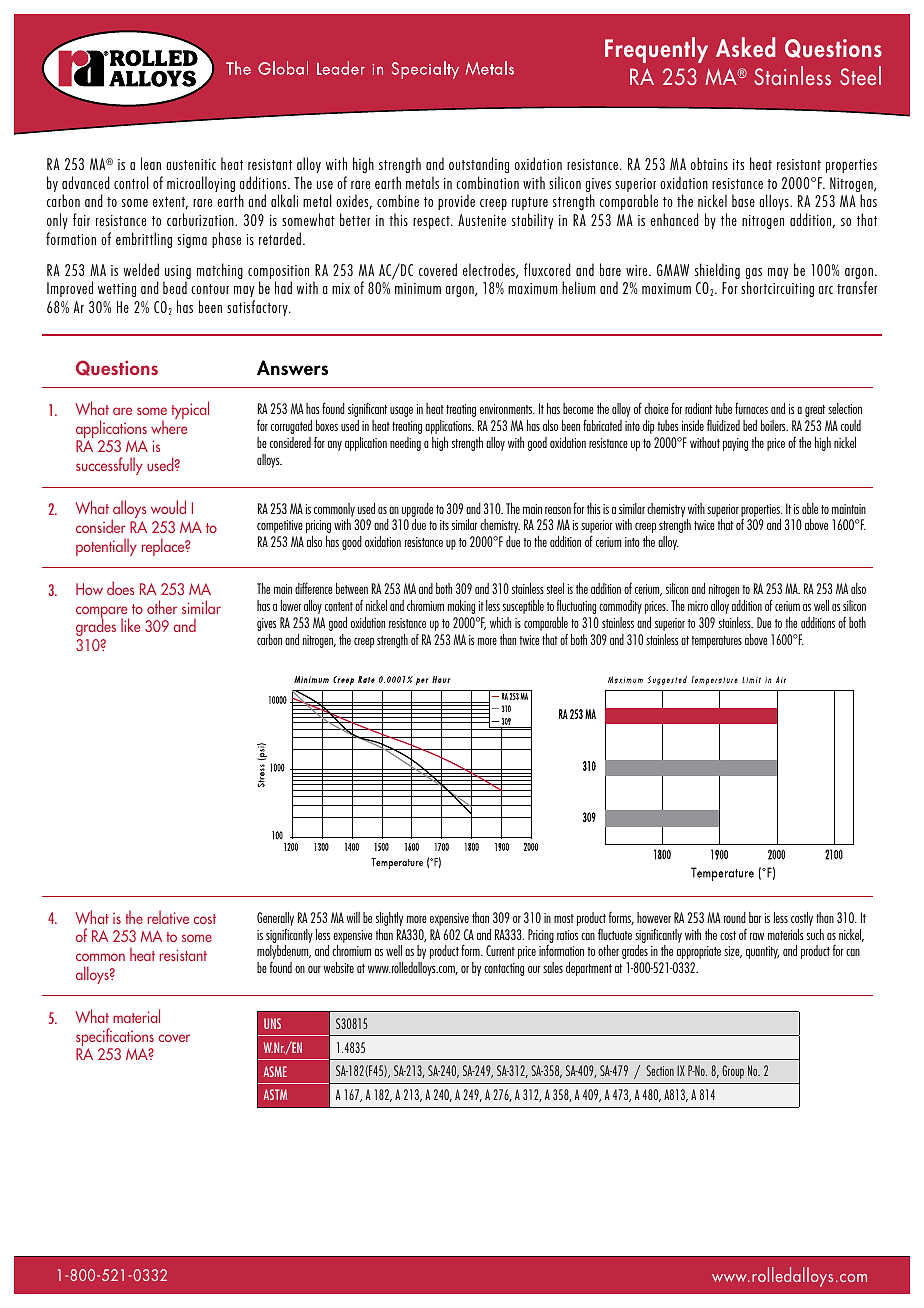 The image size is (924, 1308). What do you see at coordinates (283, 68) in the image?
I see `Global` at bounding box center [283, 68].
